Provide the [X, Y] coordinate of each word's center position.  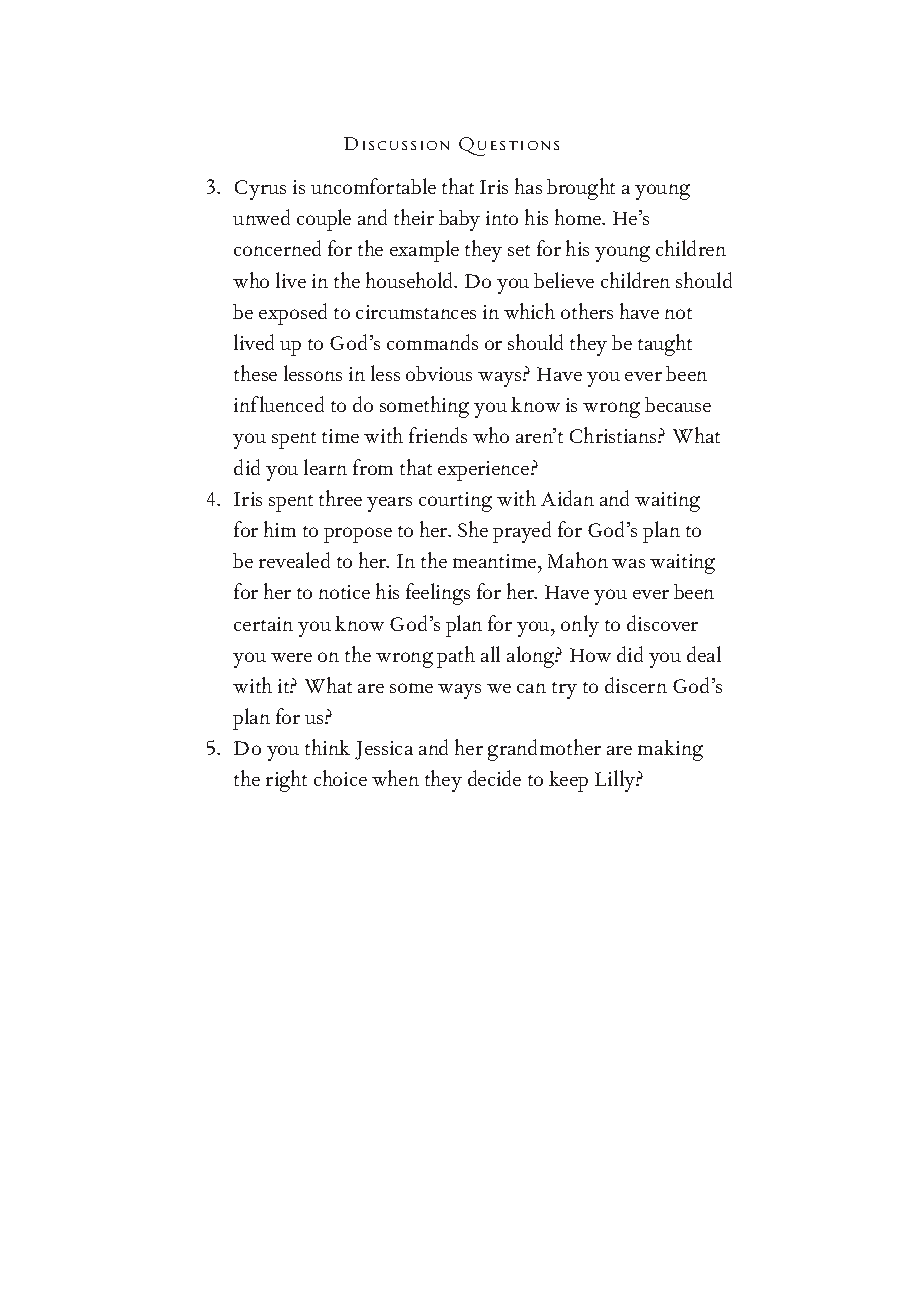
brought [581, 189]
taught [665, 345]
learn [325, 467]
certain [263, 624]
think [327, 747]
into [502, 218]
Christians [614, 435]
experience [485, 471]
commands [432, 342]
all [490, 654]
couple [324, 220]
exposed [293, 314]
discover [662, 623]
